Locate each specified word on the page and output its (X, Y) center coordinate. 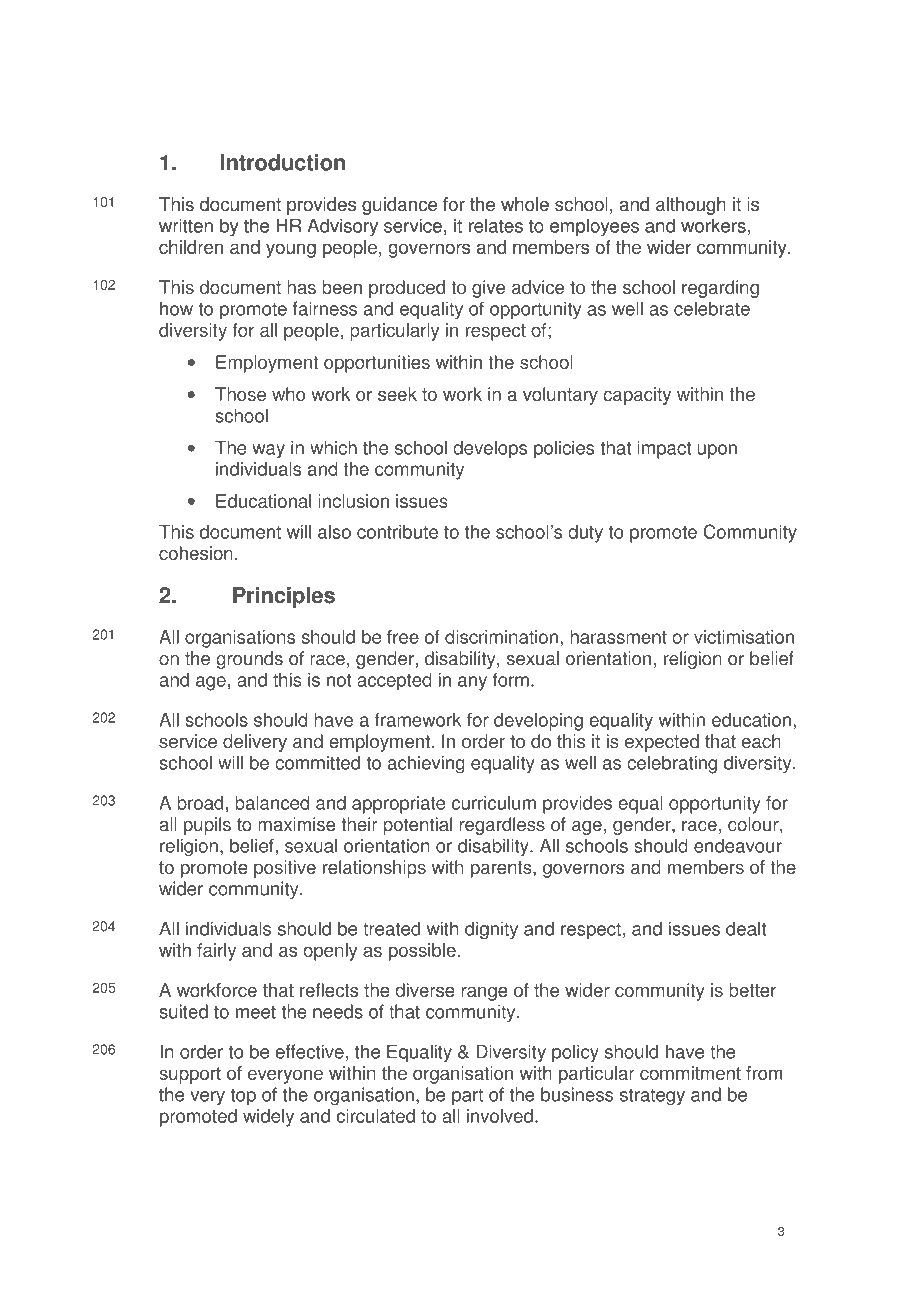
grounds (249, 660)
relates (495, 225)
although (691, 206)
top (243, 1097)
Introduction (282, 162)
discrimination (501, 637)
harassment (618, 637)
